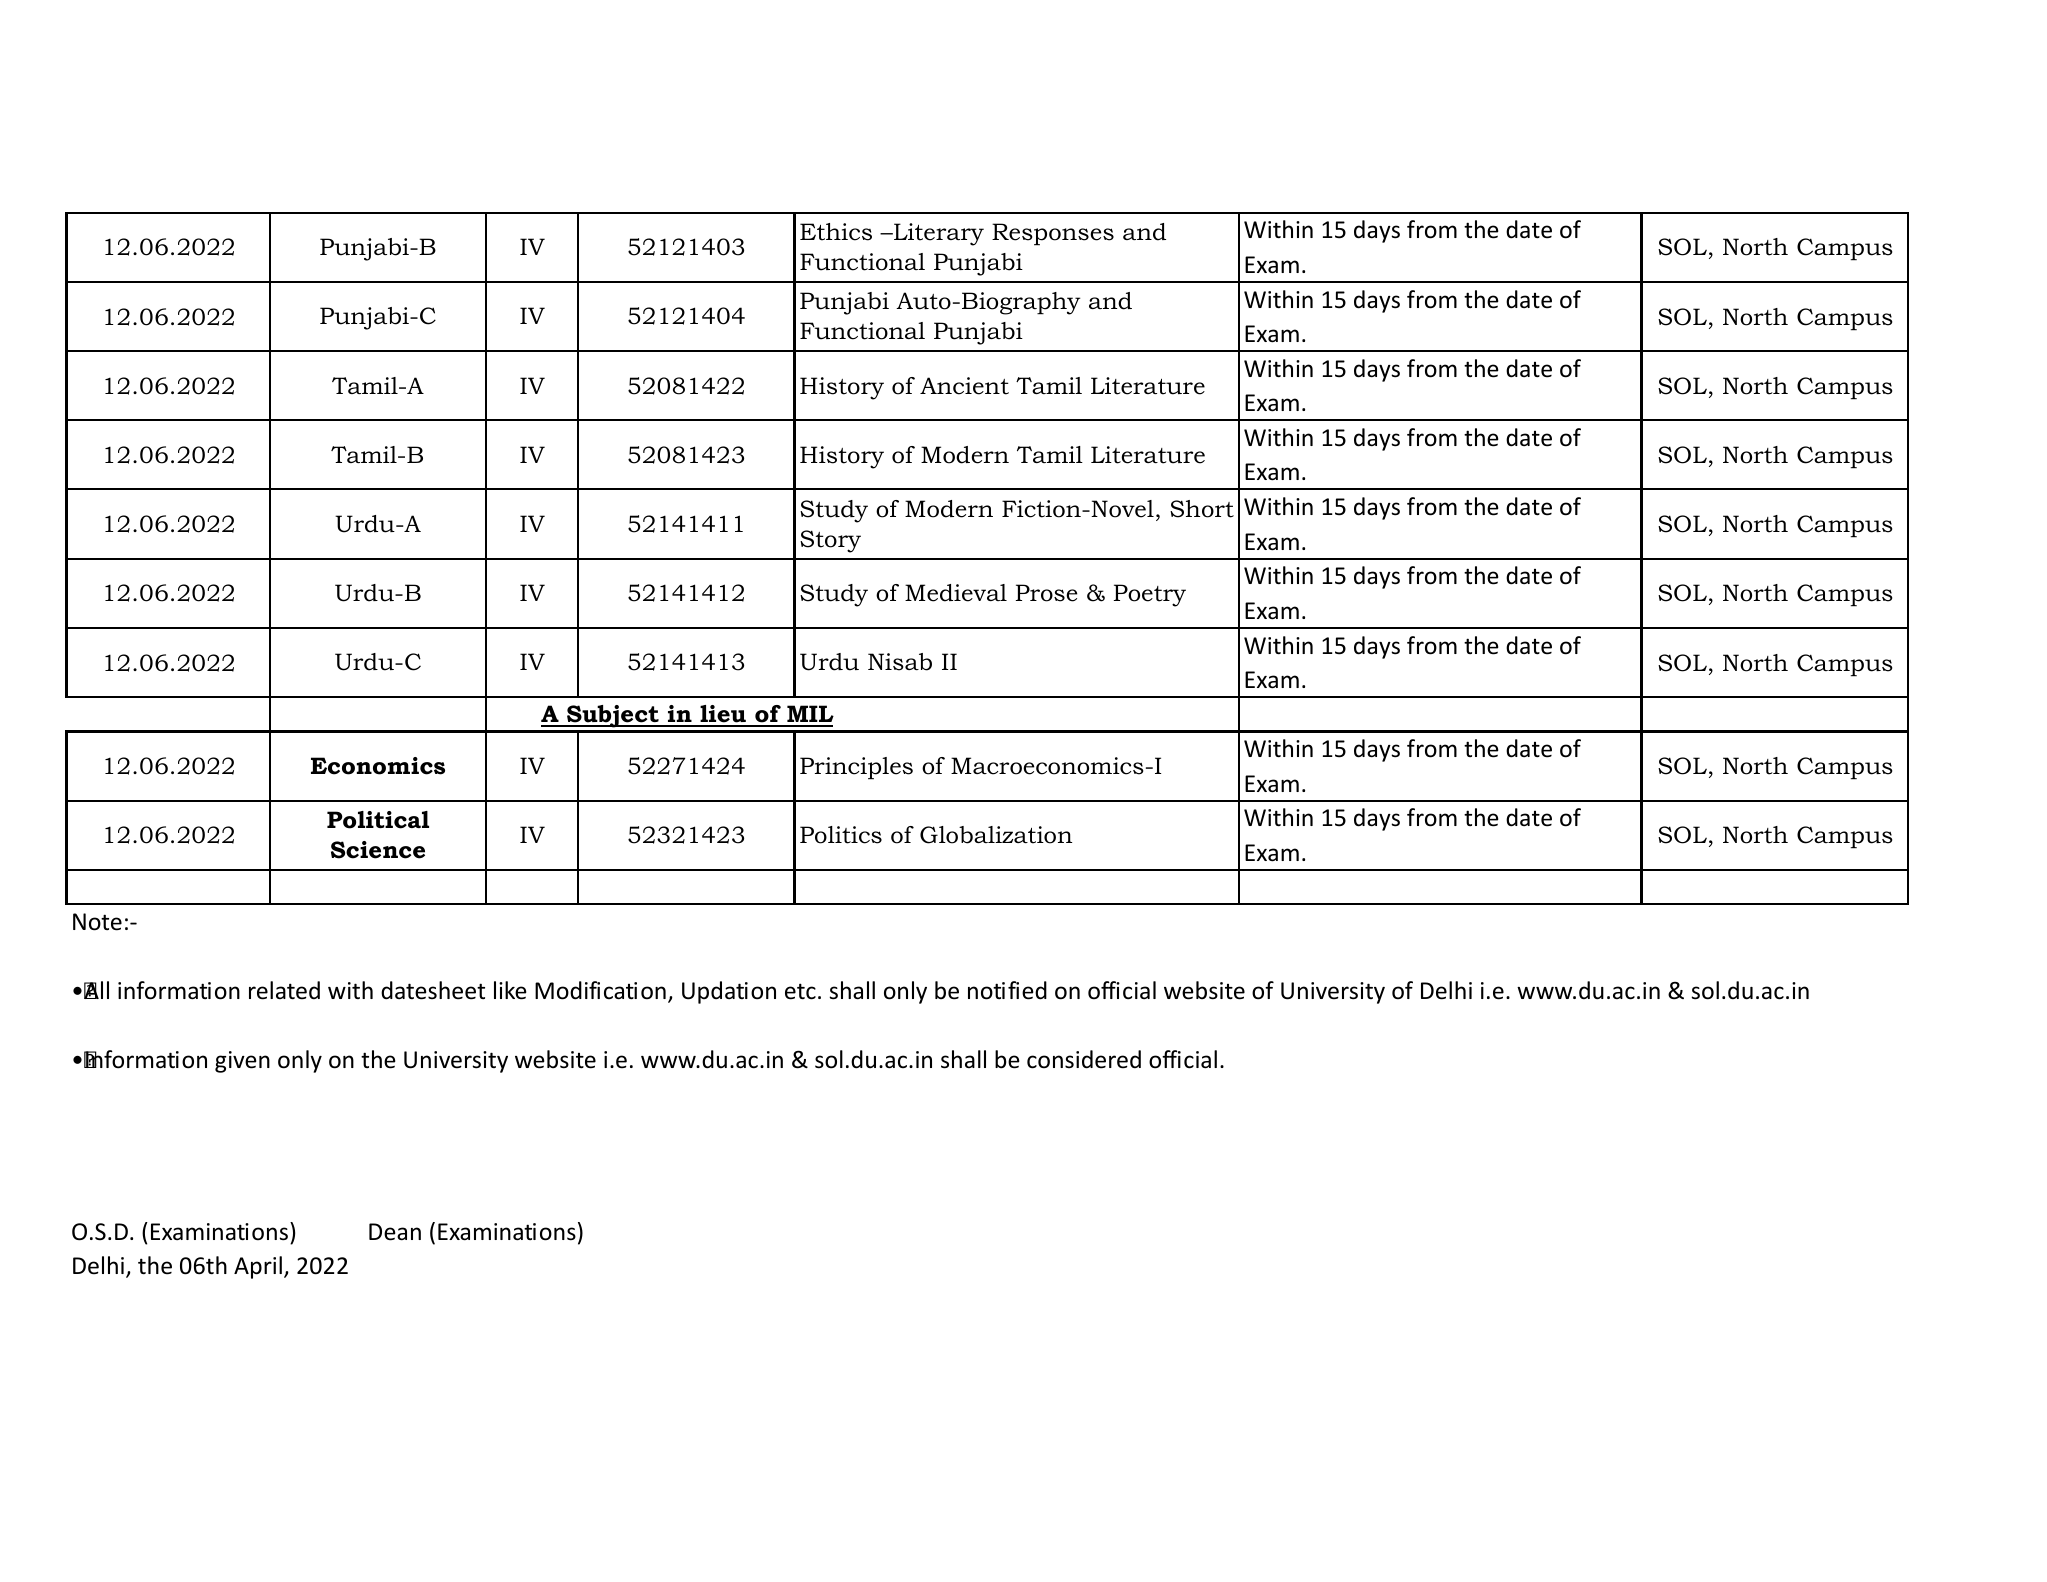 The width and height of the page is (2047, 1582). Describe the element at coordinates (856, 768) in the page. I see `Principles` at that location.
